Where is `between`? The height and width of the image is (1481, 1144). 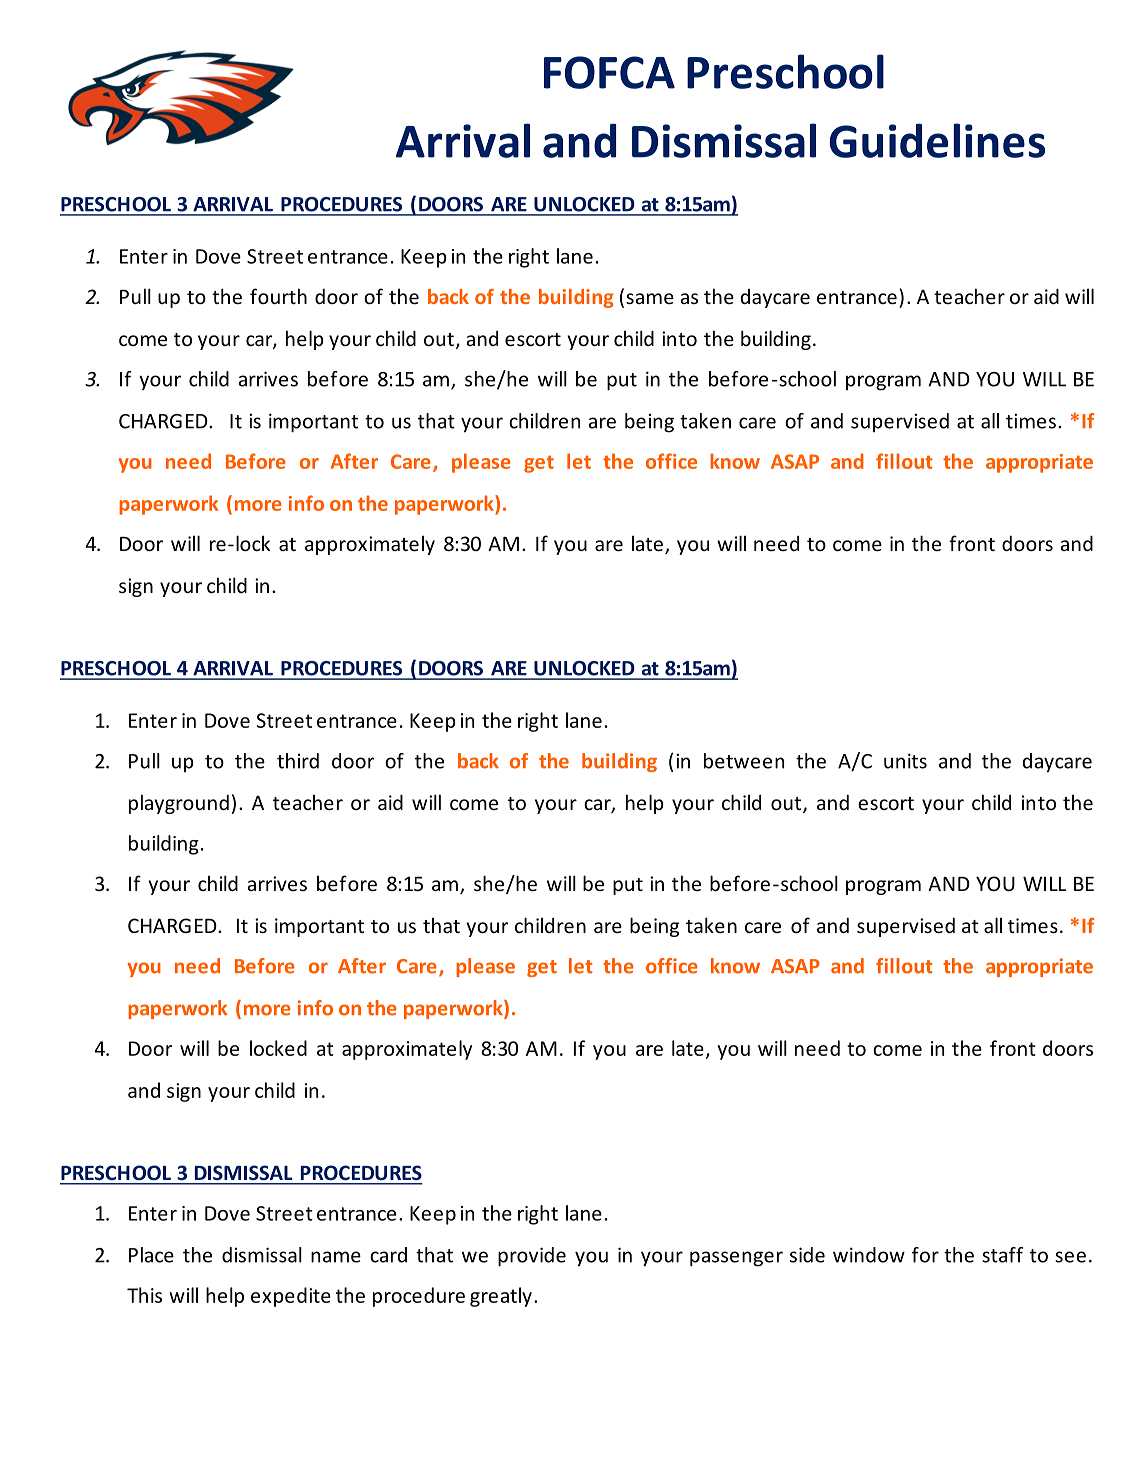 between is located at coordinates (744, 761).
